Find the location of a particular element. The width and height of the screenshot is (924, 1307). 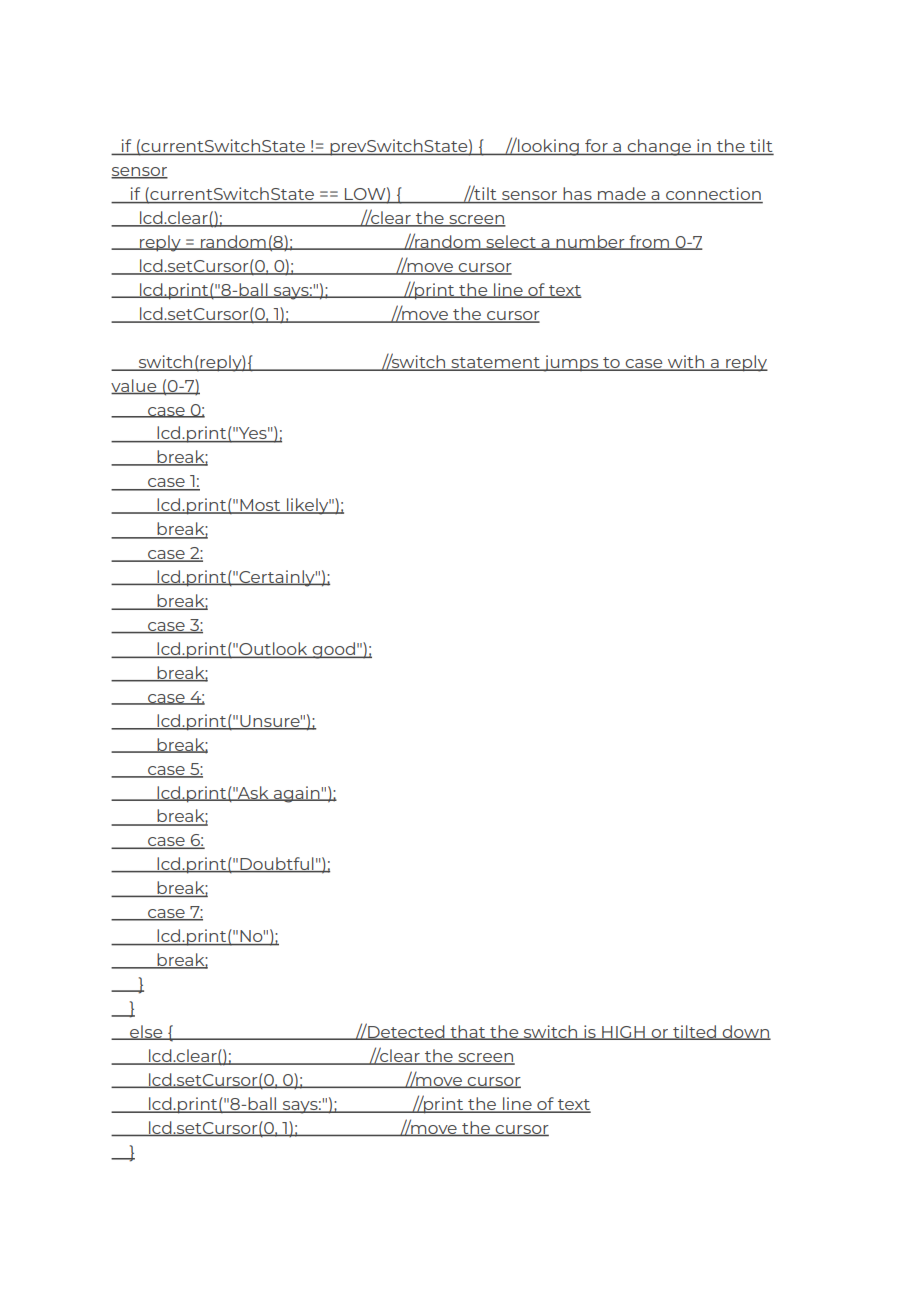

from is located at coordinates (649, 242).
